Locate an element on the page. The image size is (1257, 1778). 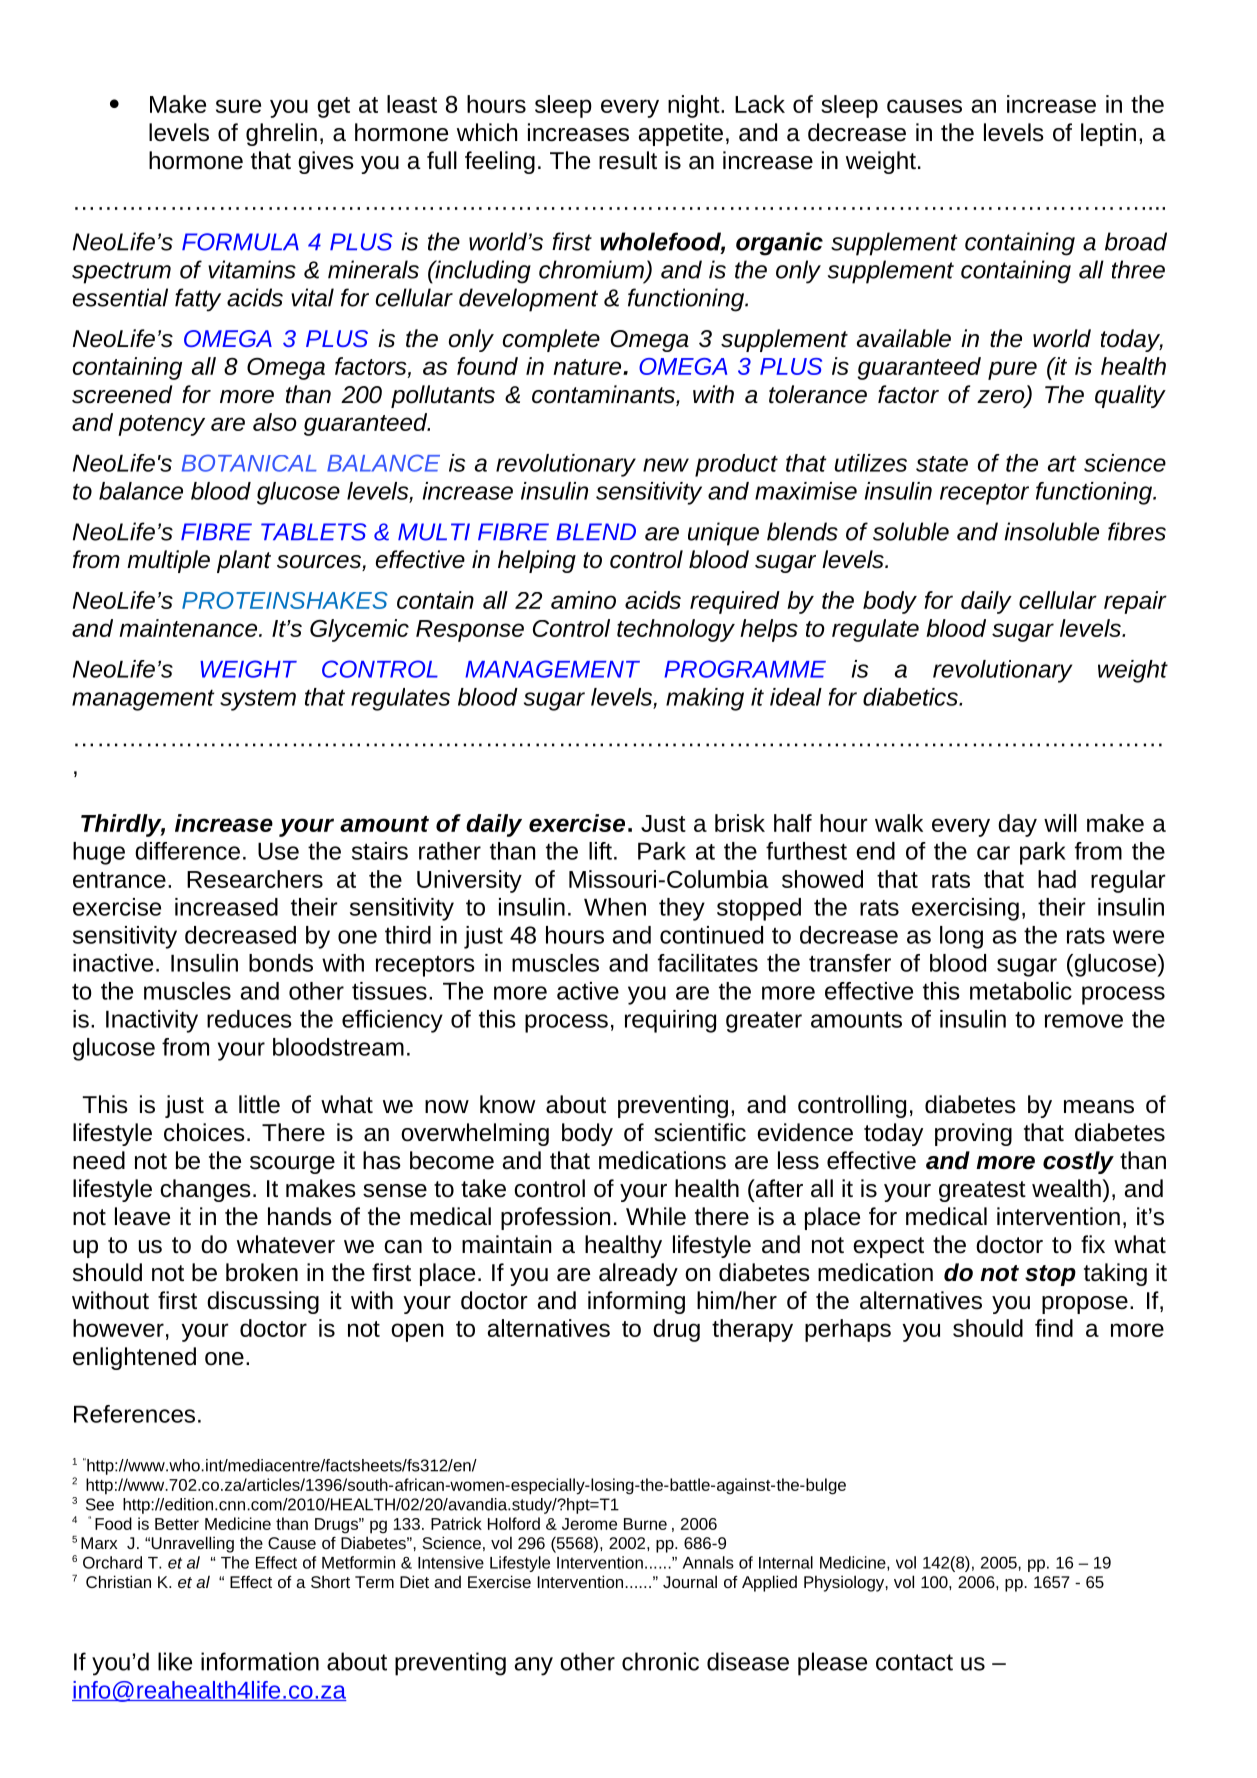
sure is located at coordinates (238, 106).
